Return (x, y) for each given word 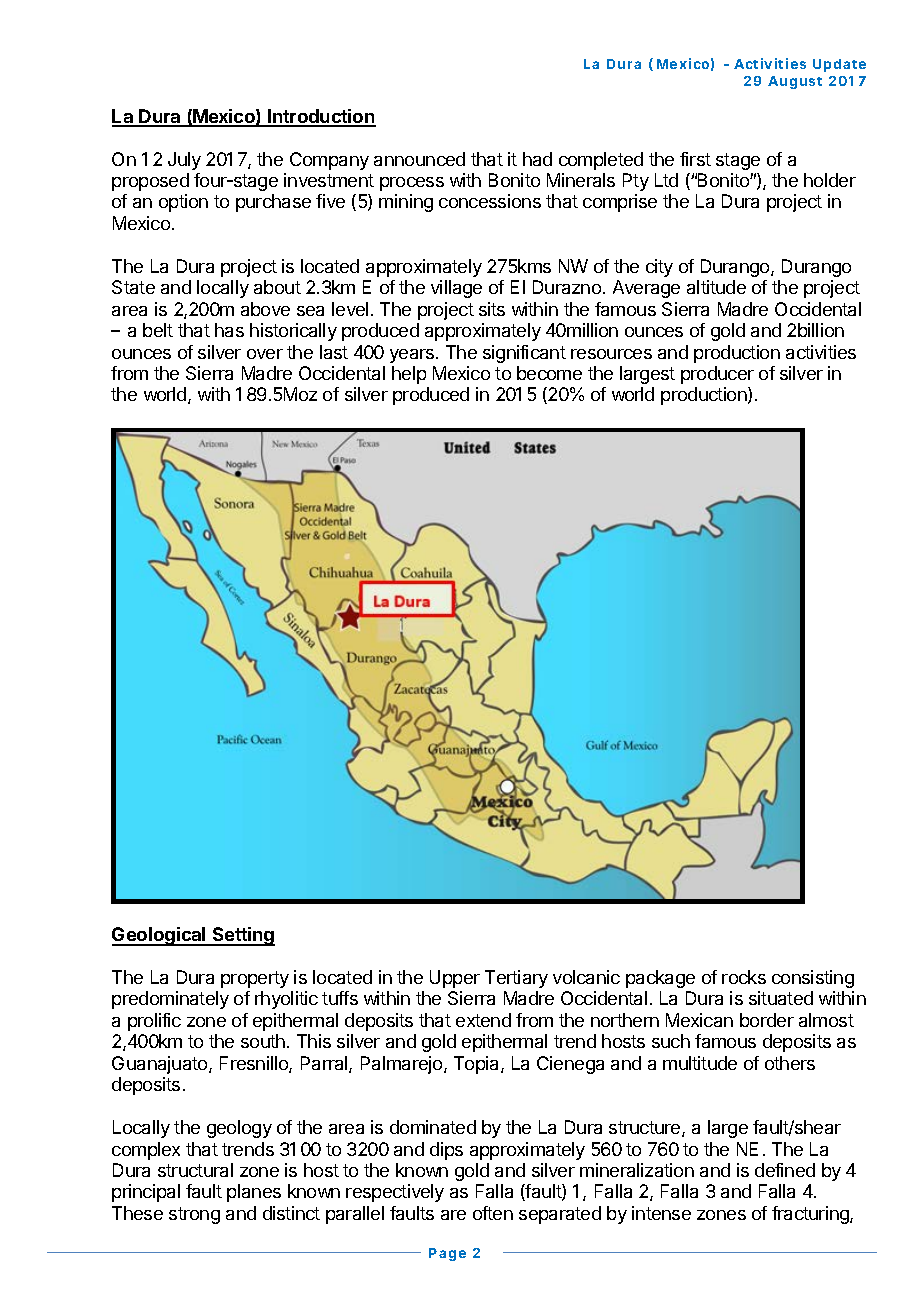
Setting (243, 936)
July (184, 161)
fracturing (811, 1215)
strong (194, 1215)
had (537, 159)
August (795, 82)
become (549, 373)
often (493, 1213)
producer (717, 375)
